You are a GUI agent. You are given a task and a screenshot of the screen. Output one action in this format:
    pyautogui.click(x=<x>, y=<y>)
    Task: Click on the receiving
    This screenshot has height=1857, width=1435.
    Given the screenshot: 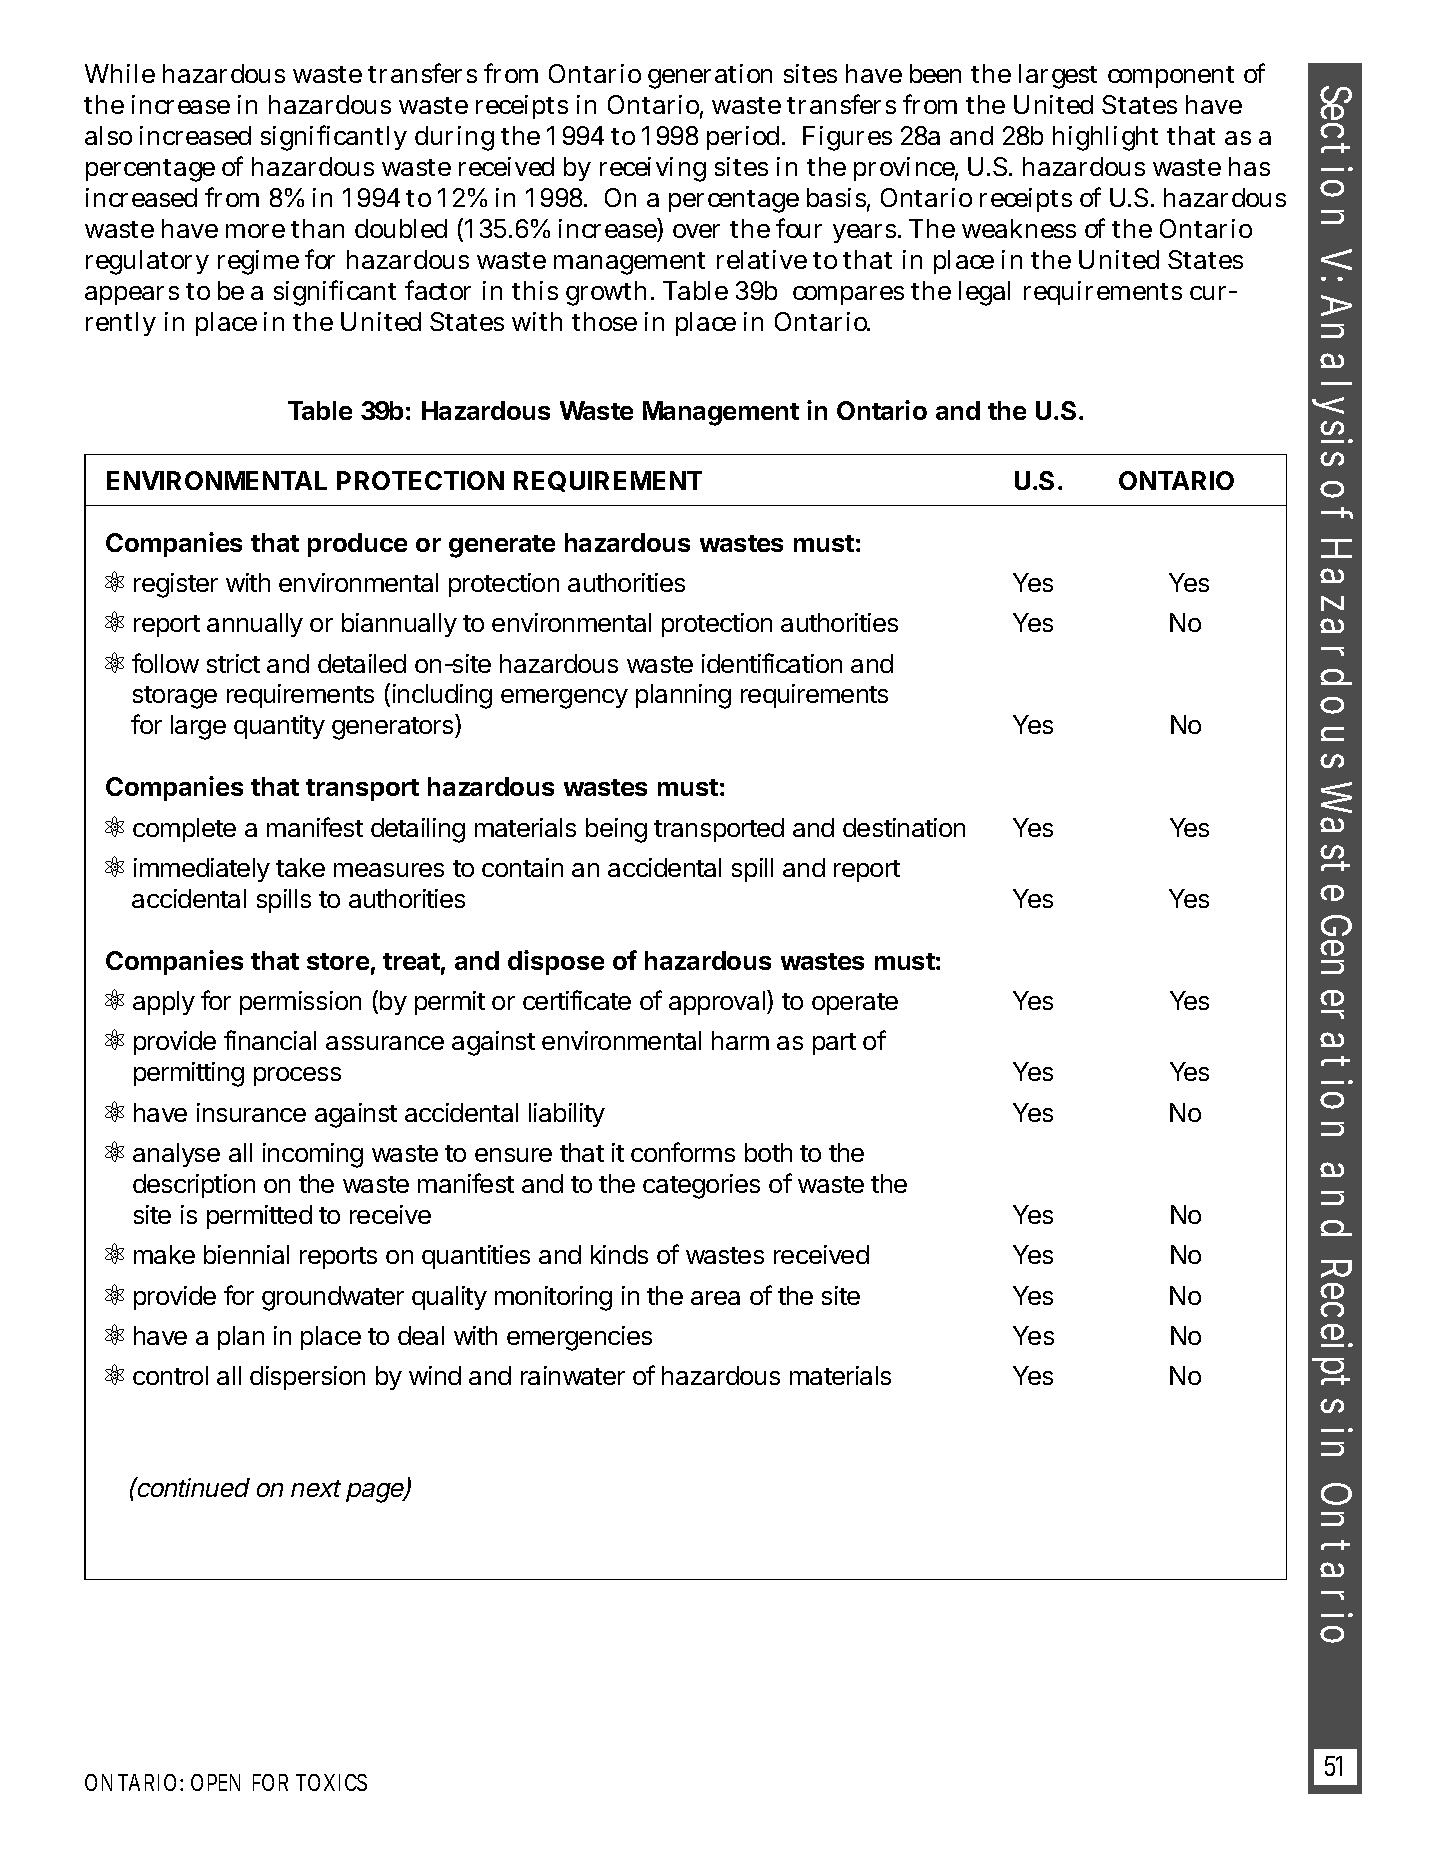 What is the action you would take?
    pyautogui.click(x=653, y=169)
